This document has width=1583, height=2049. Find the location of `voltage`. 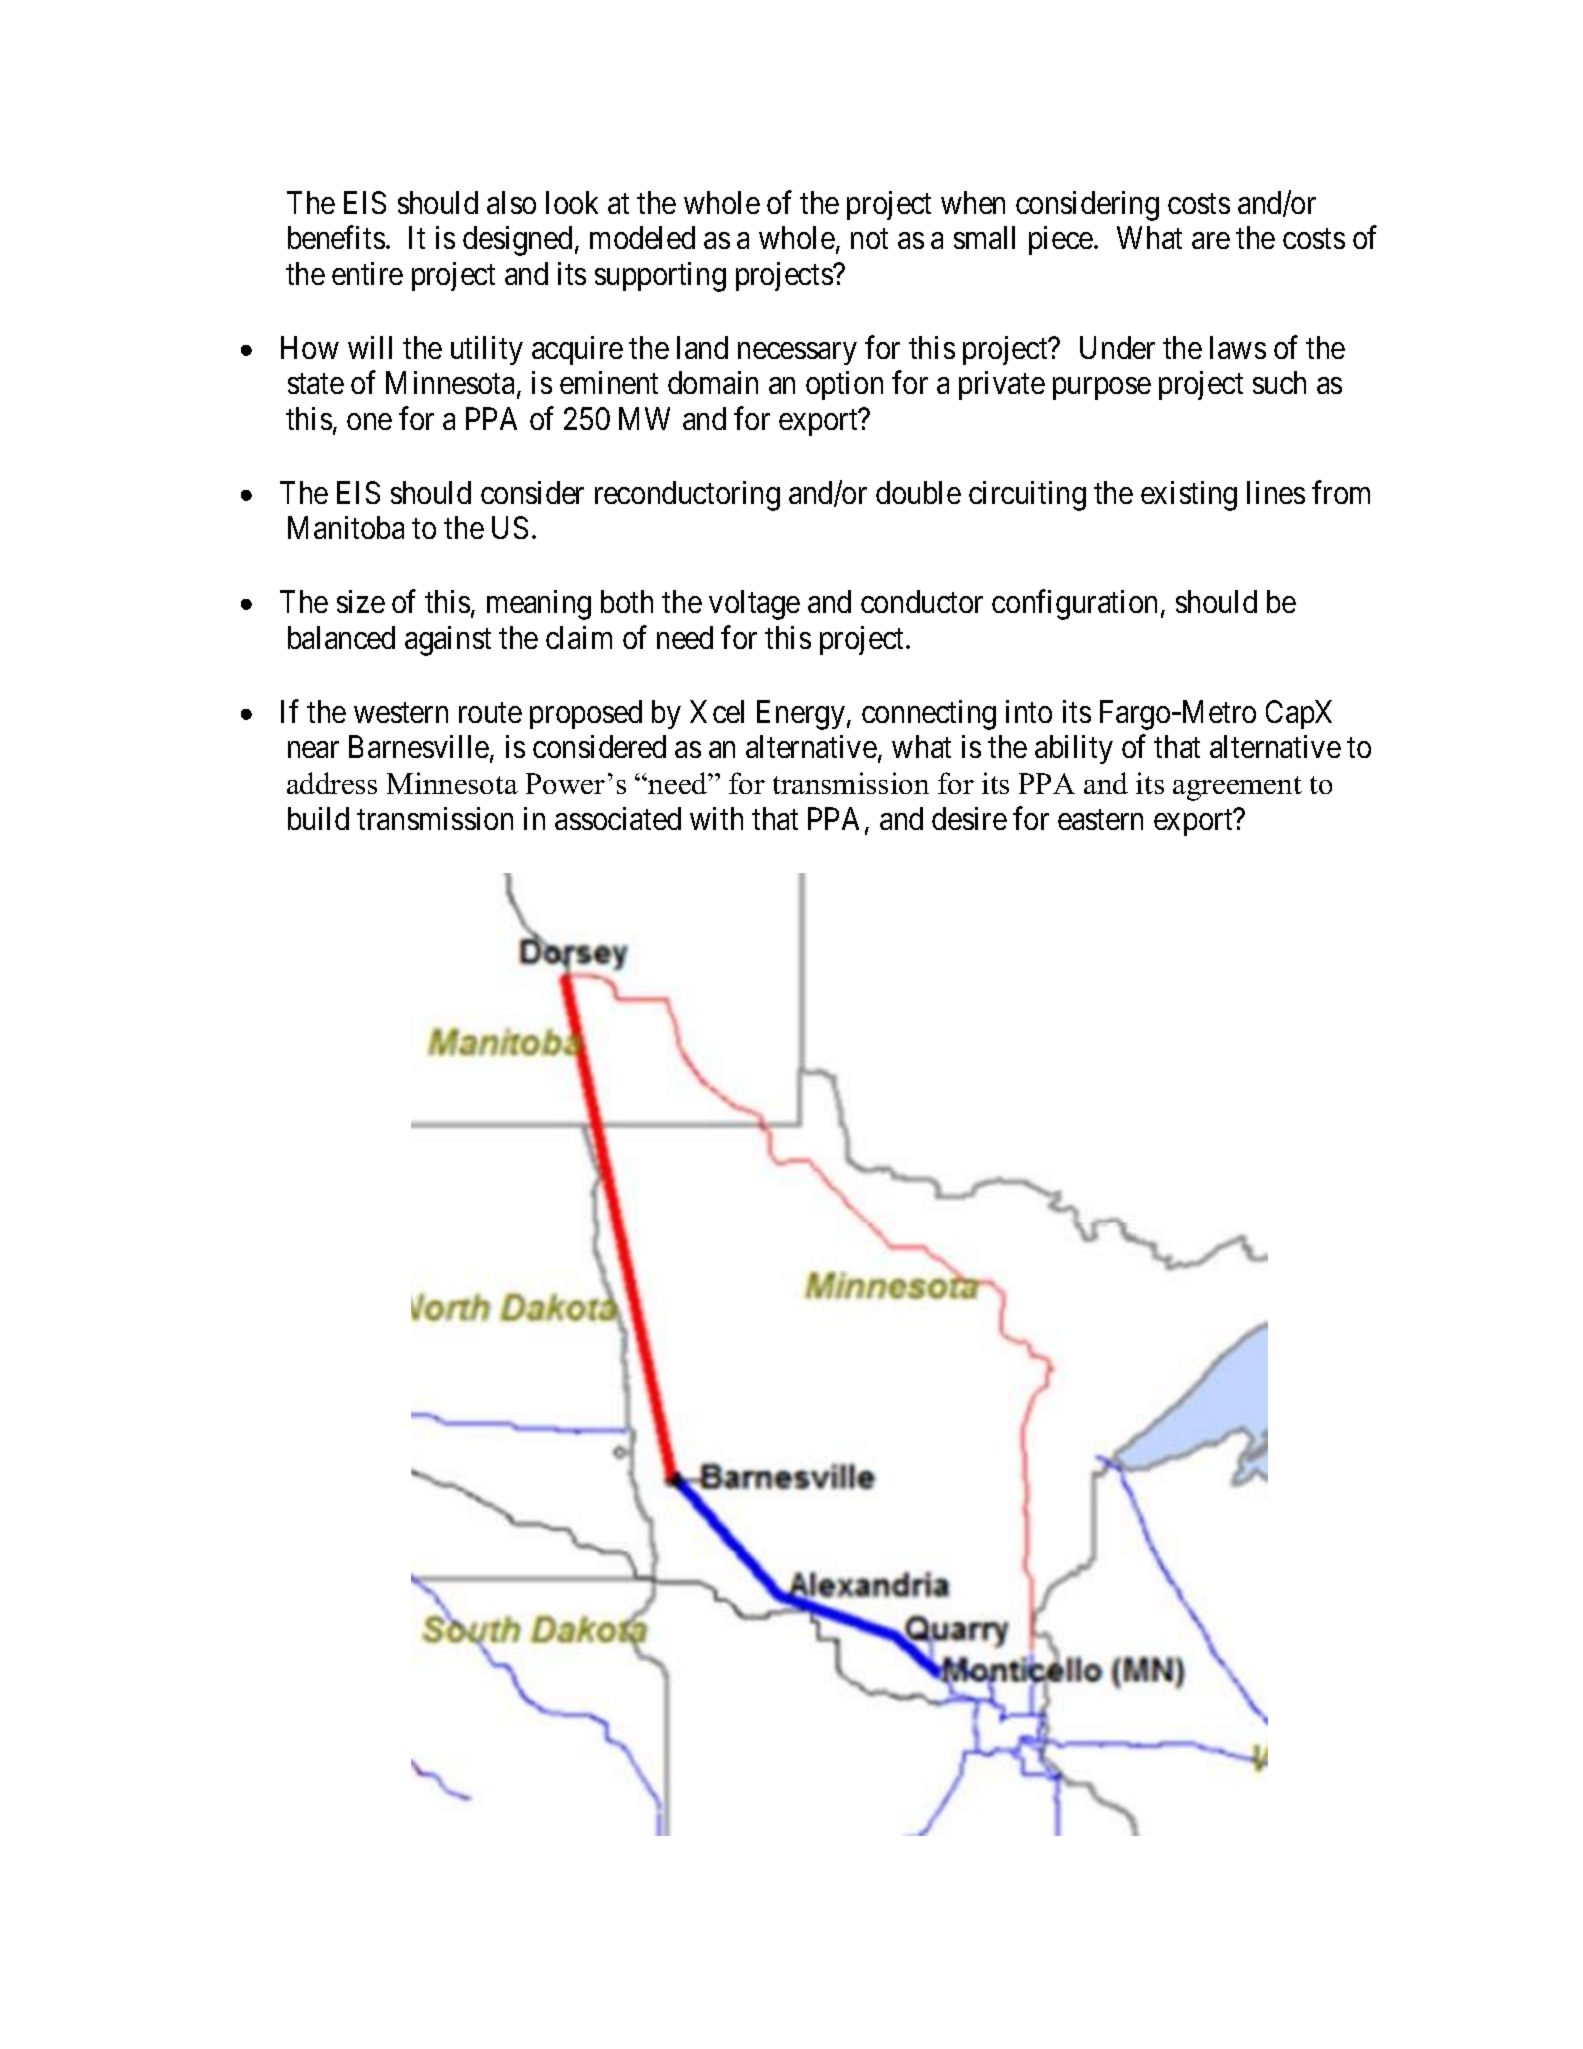

voltage is located at coordinates (754, 605).
